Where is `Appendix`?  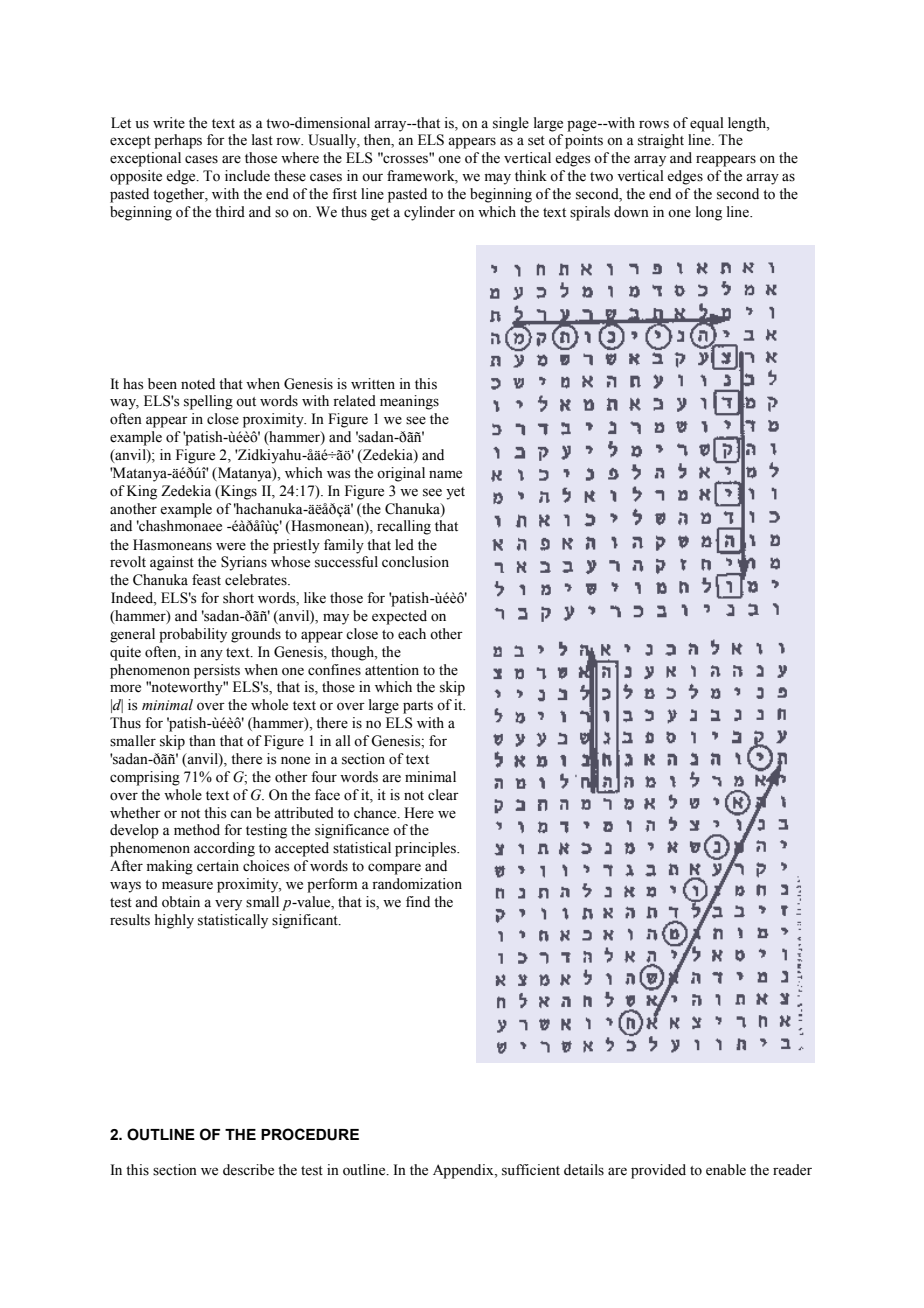
Appendix is located at coordinates (464, 1171).
